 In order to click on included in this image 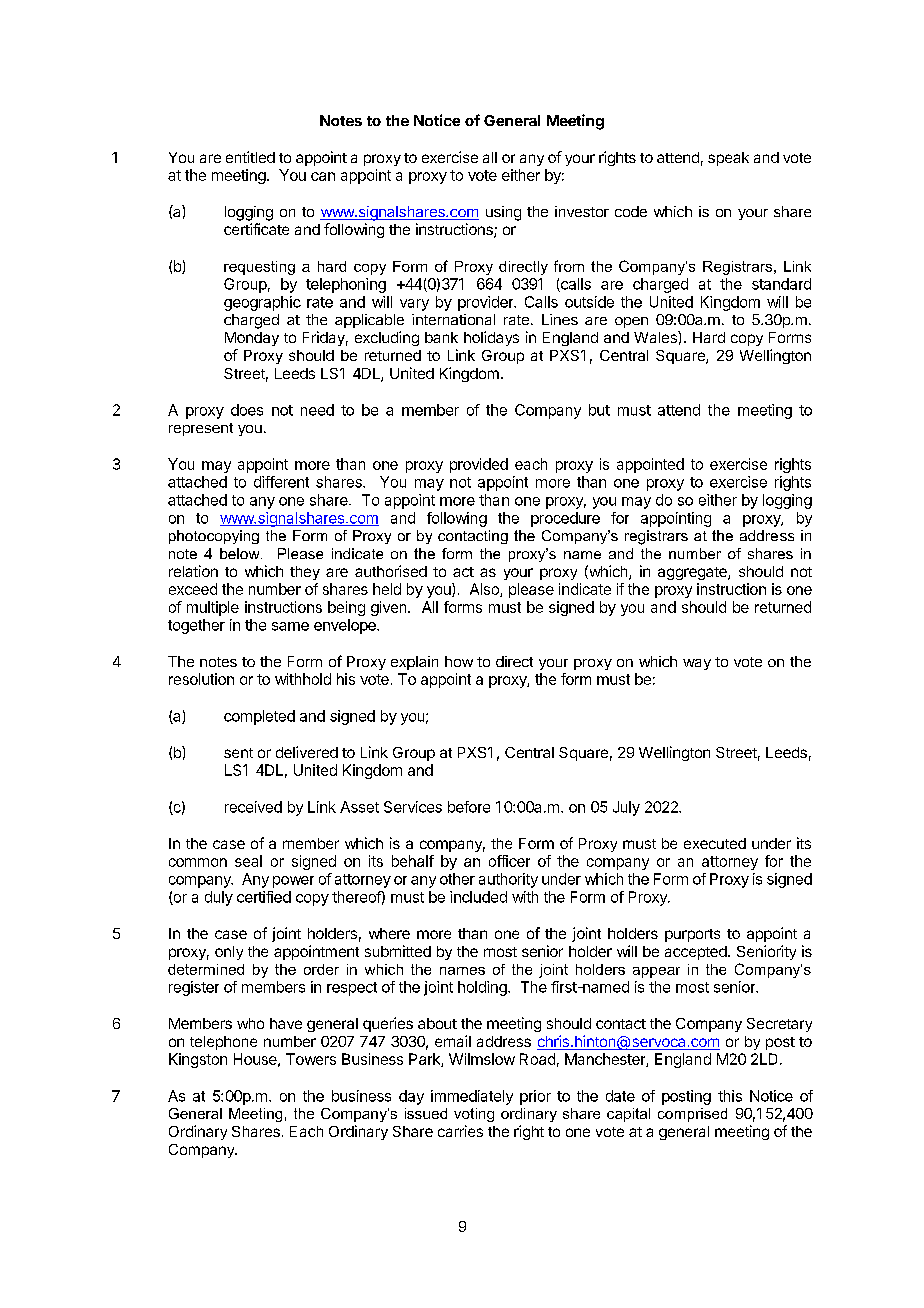, I will do `click(478, 897)`.
